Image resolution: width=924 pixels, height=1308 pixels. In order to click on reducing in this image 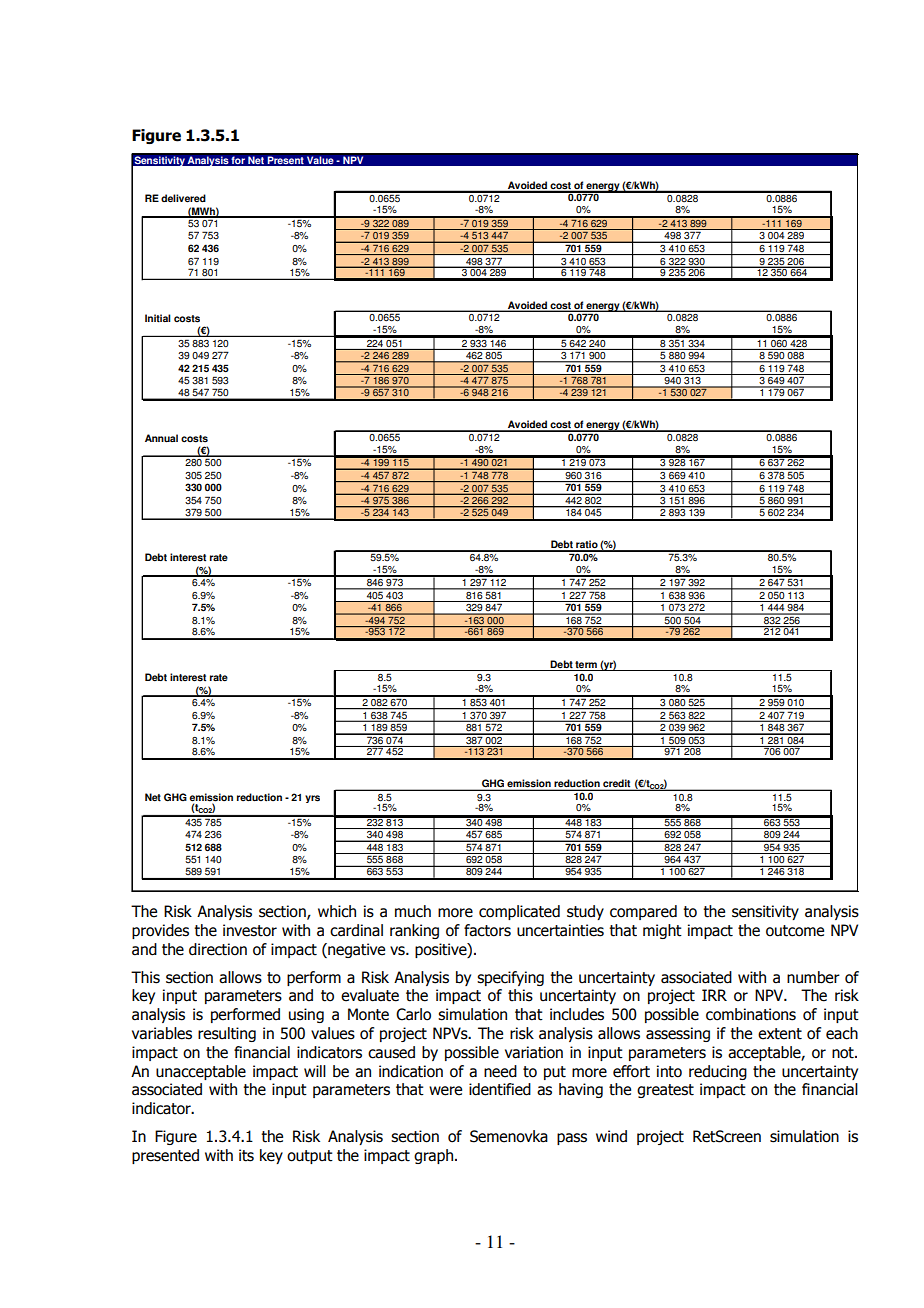, I will do `click(718, 1072)`.
